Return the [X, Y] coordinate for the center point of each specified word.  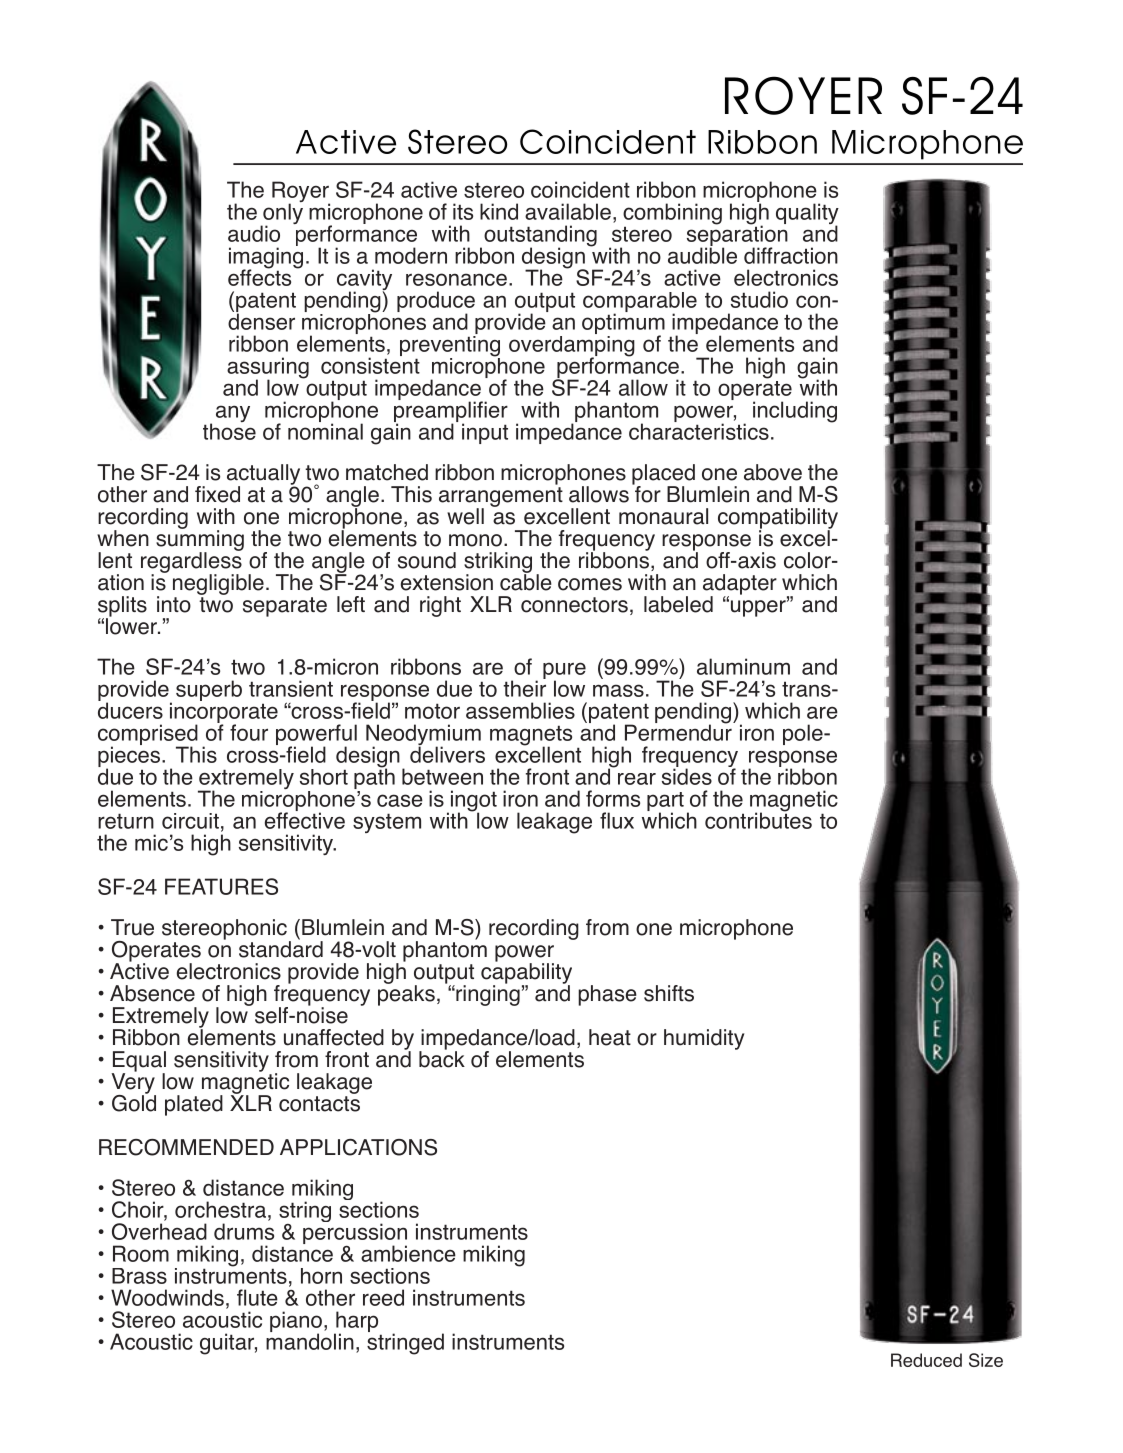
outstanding [540, 237]
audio [254, 233]
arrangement [501, 498]
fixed [217, 494]
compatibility [778, 519]
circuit [190, 821]
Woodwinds [167, 1297]
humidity [704, 1039]
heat [610, 1037]
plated [194, 1105]
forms [613, 798]
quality [807, 215]
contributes [758, 819]
